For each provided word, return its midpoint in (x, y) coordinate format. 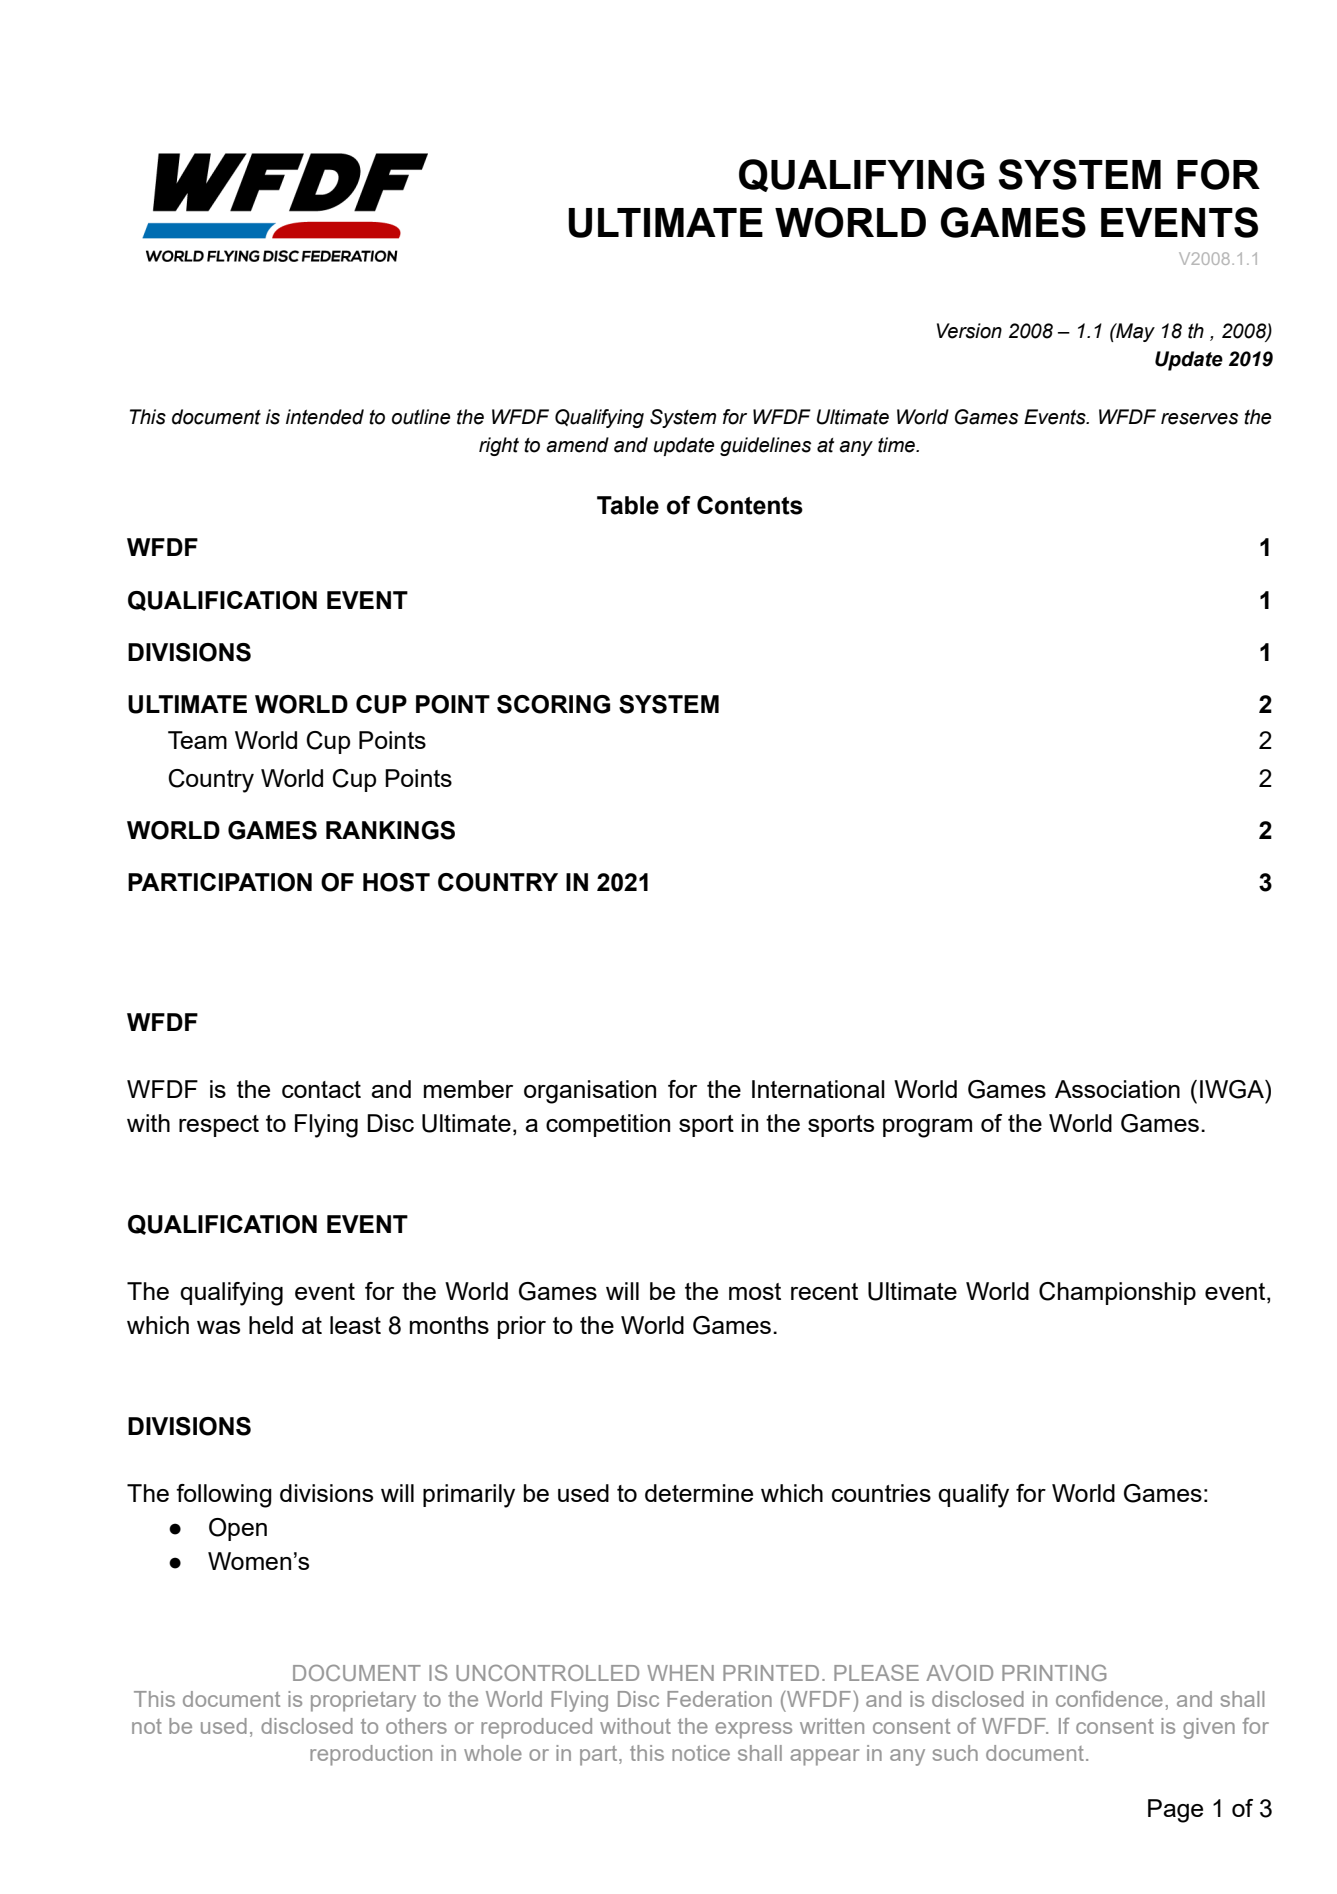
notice (701, 1753)
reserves (1199, 419)
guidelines (765, 446)
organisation (590, 1092)
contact (321, 1089)
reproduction (371, 1755)
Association (1117, 1089)
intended (325, 417)
